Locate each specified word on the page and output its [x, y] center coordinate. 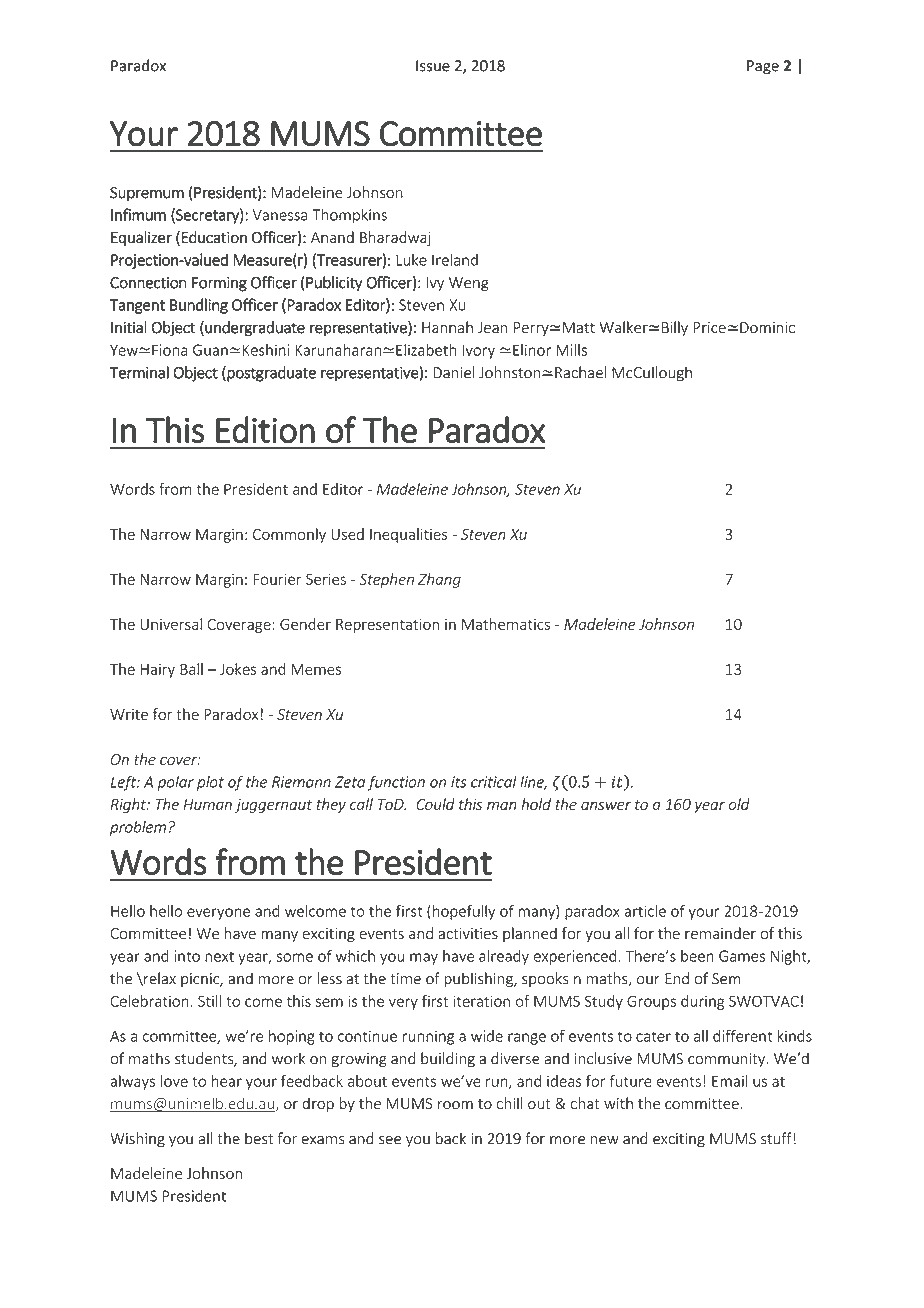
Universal [171, 624]
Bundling [199, 306]
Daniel [453, 372]
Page [763, 67]
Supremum [147, 194]
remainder [720, 933]
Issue [433, 66]
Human [207, 804]
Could [435, 804]
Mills [571, 350]
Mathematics [506, 624]
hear [227, 1081]
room [455, 1105]
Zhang [439, 580]
